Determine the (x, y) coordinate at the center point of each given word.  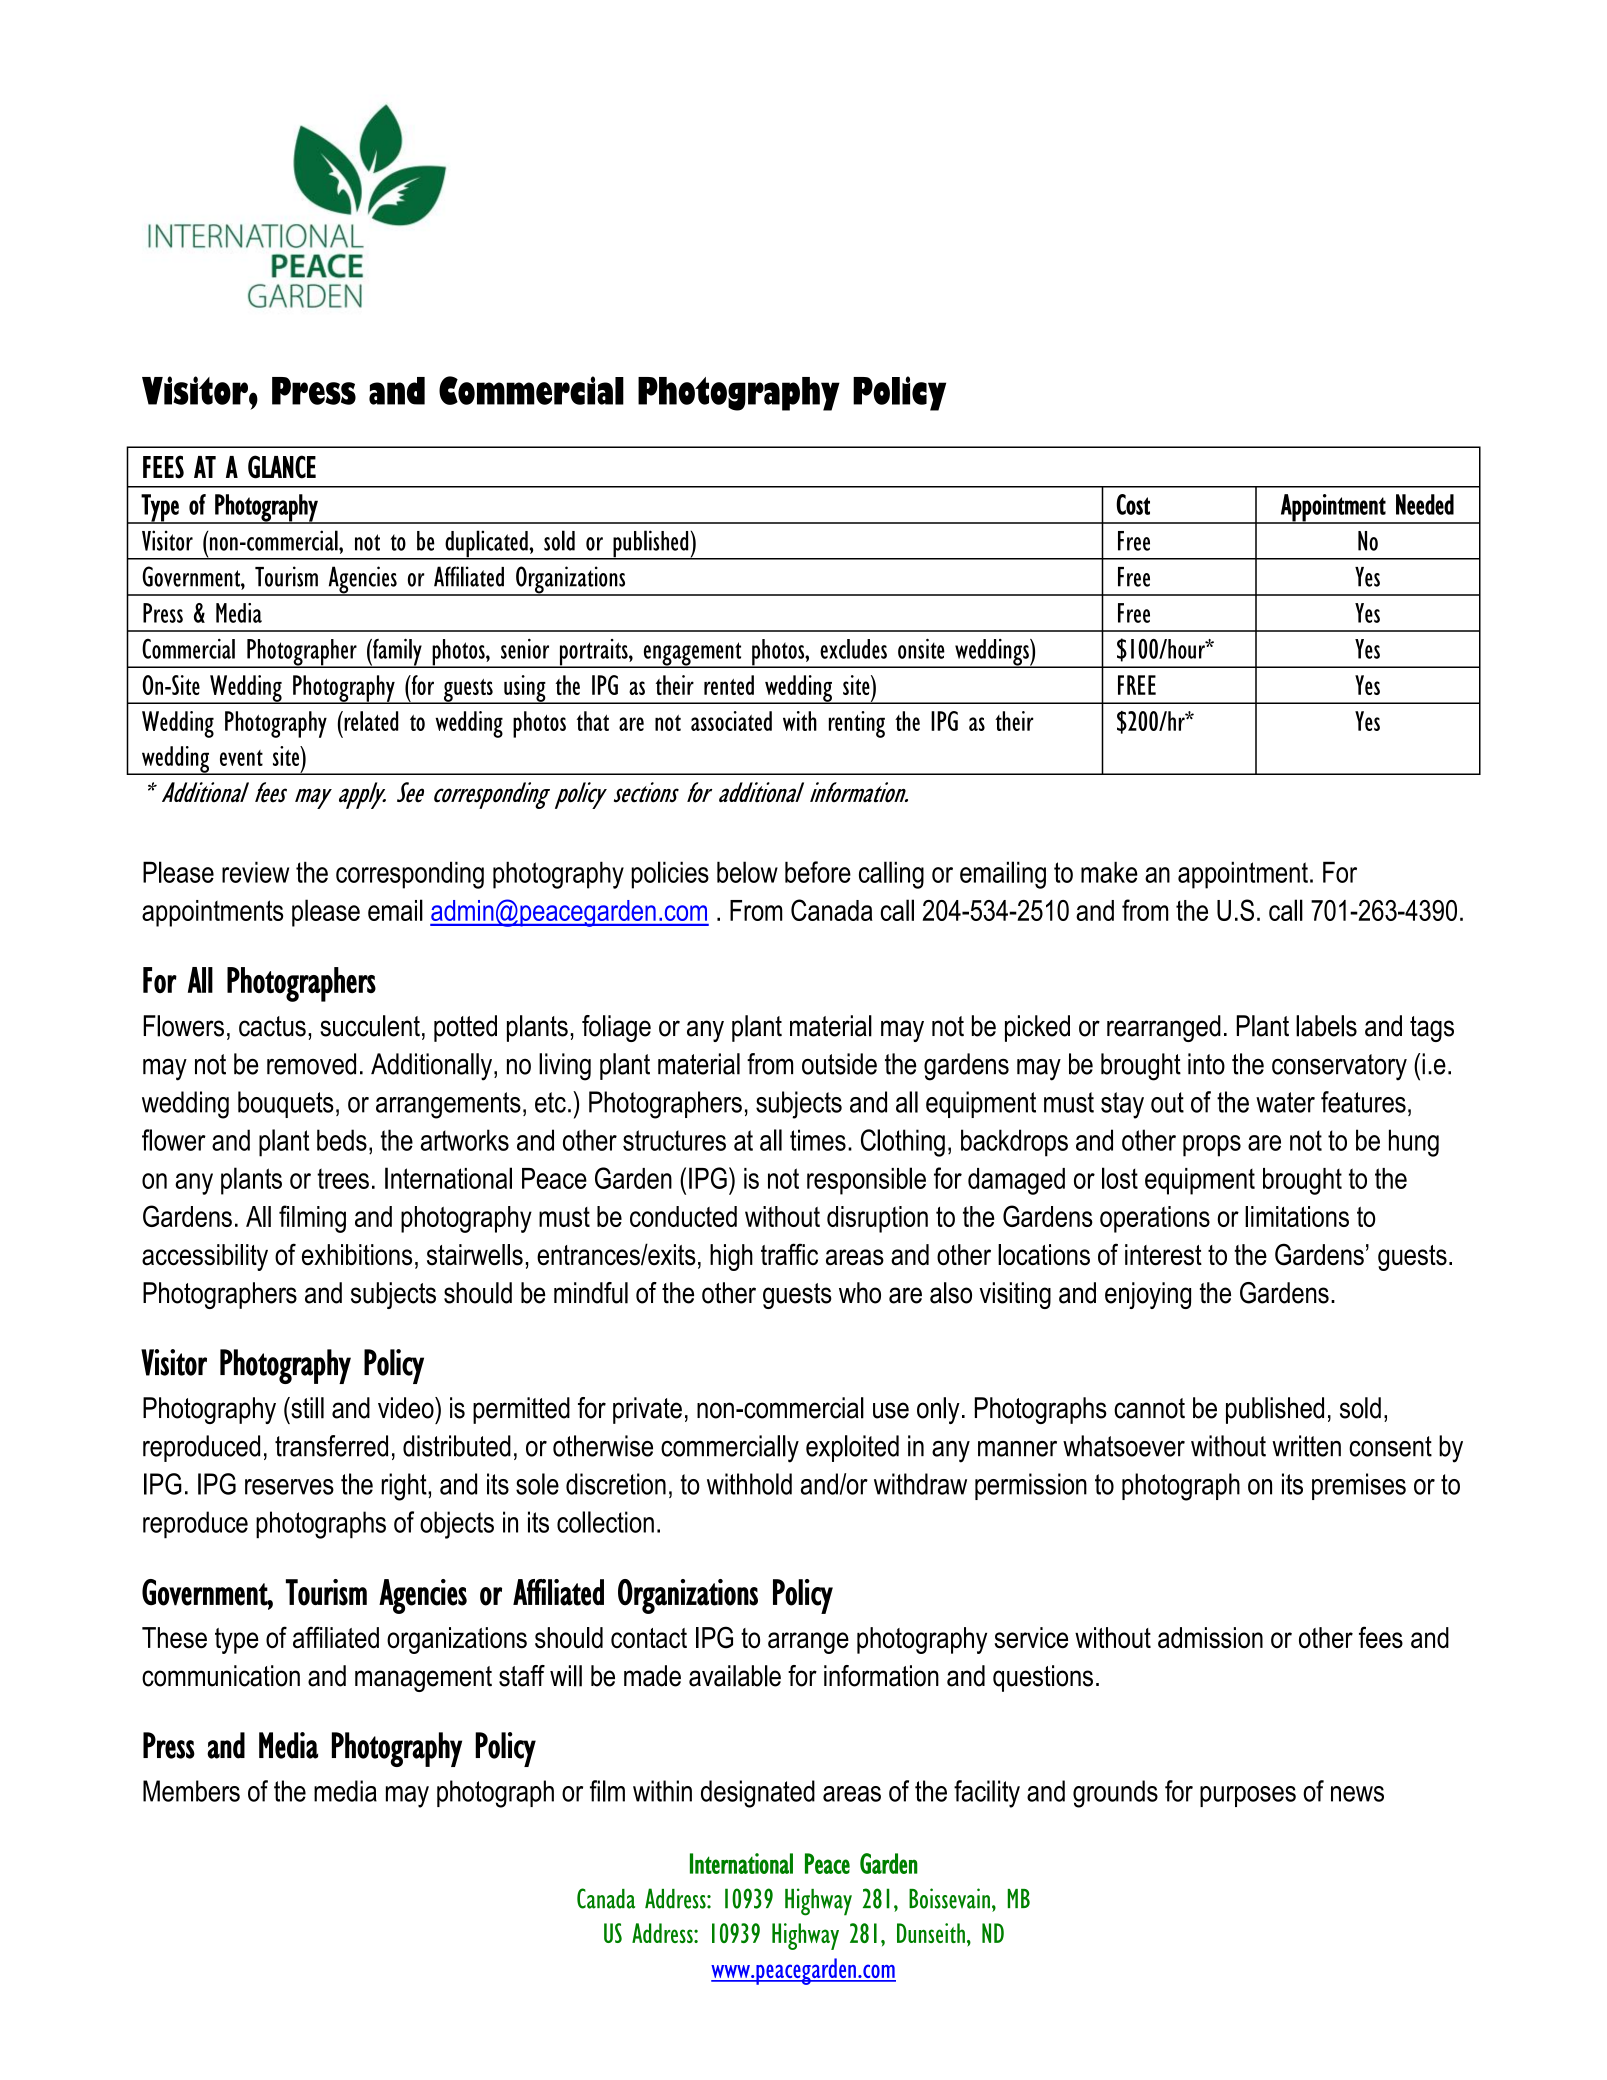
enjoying (1148, 1295)
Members (191, 1791)
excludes (853, 649)
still (306, 1408)
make (1109, 872)
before (818, 872)
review (255, 872)
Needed (1425, 504)
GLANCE (282, 467)
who (860, 1293)
